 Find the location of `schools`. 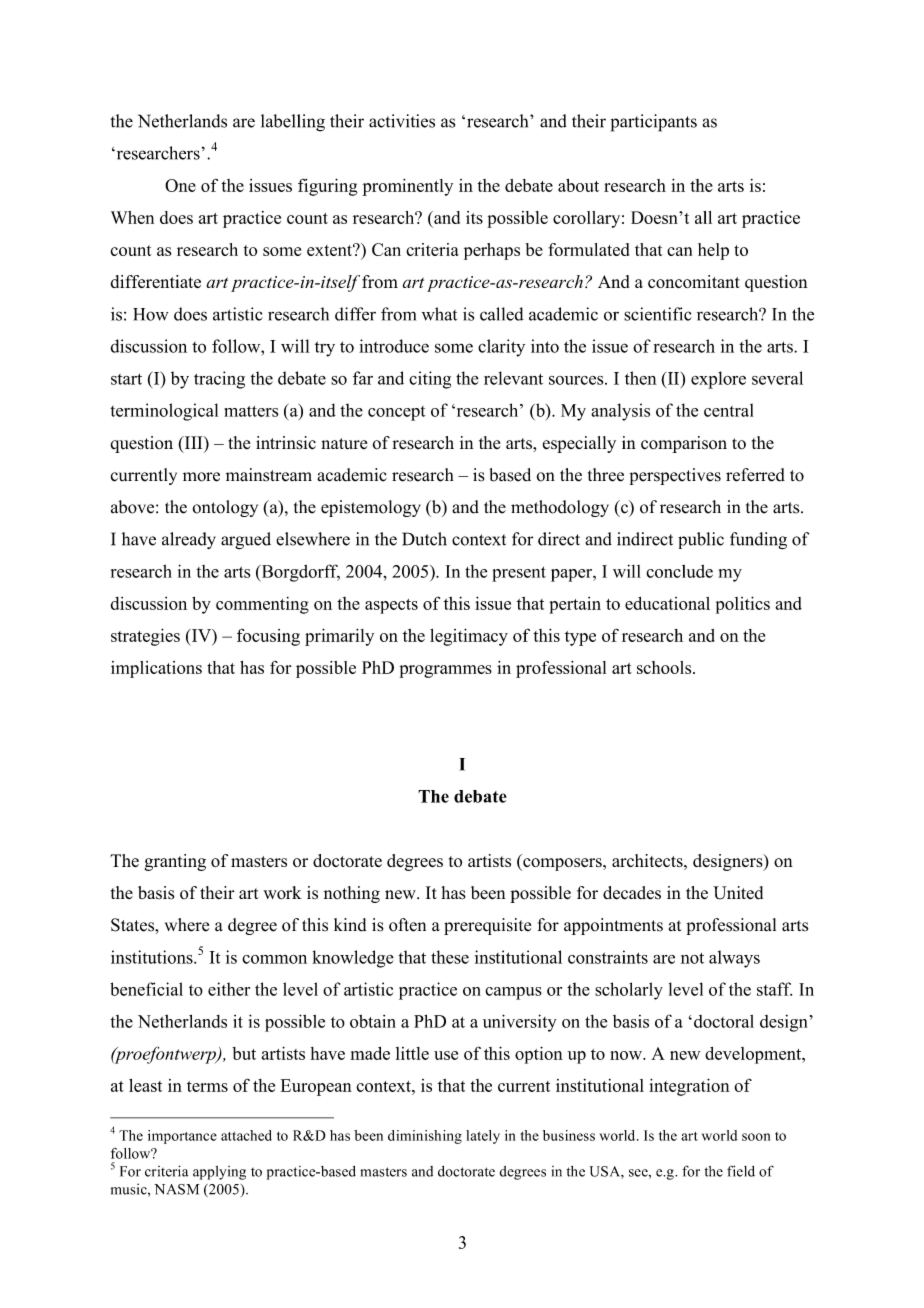

schools is located at coordinates (665, 667).
